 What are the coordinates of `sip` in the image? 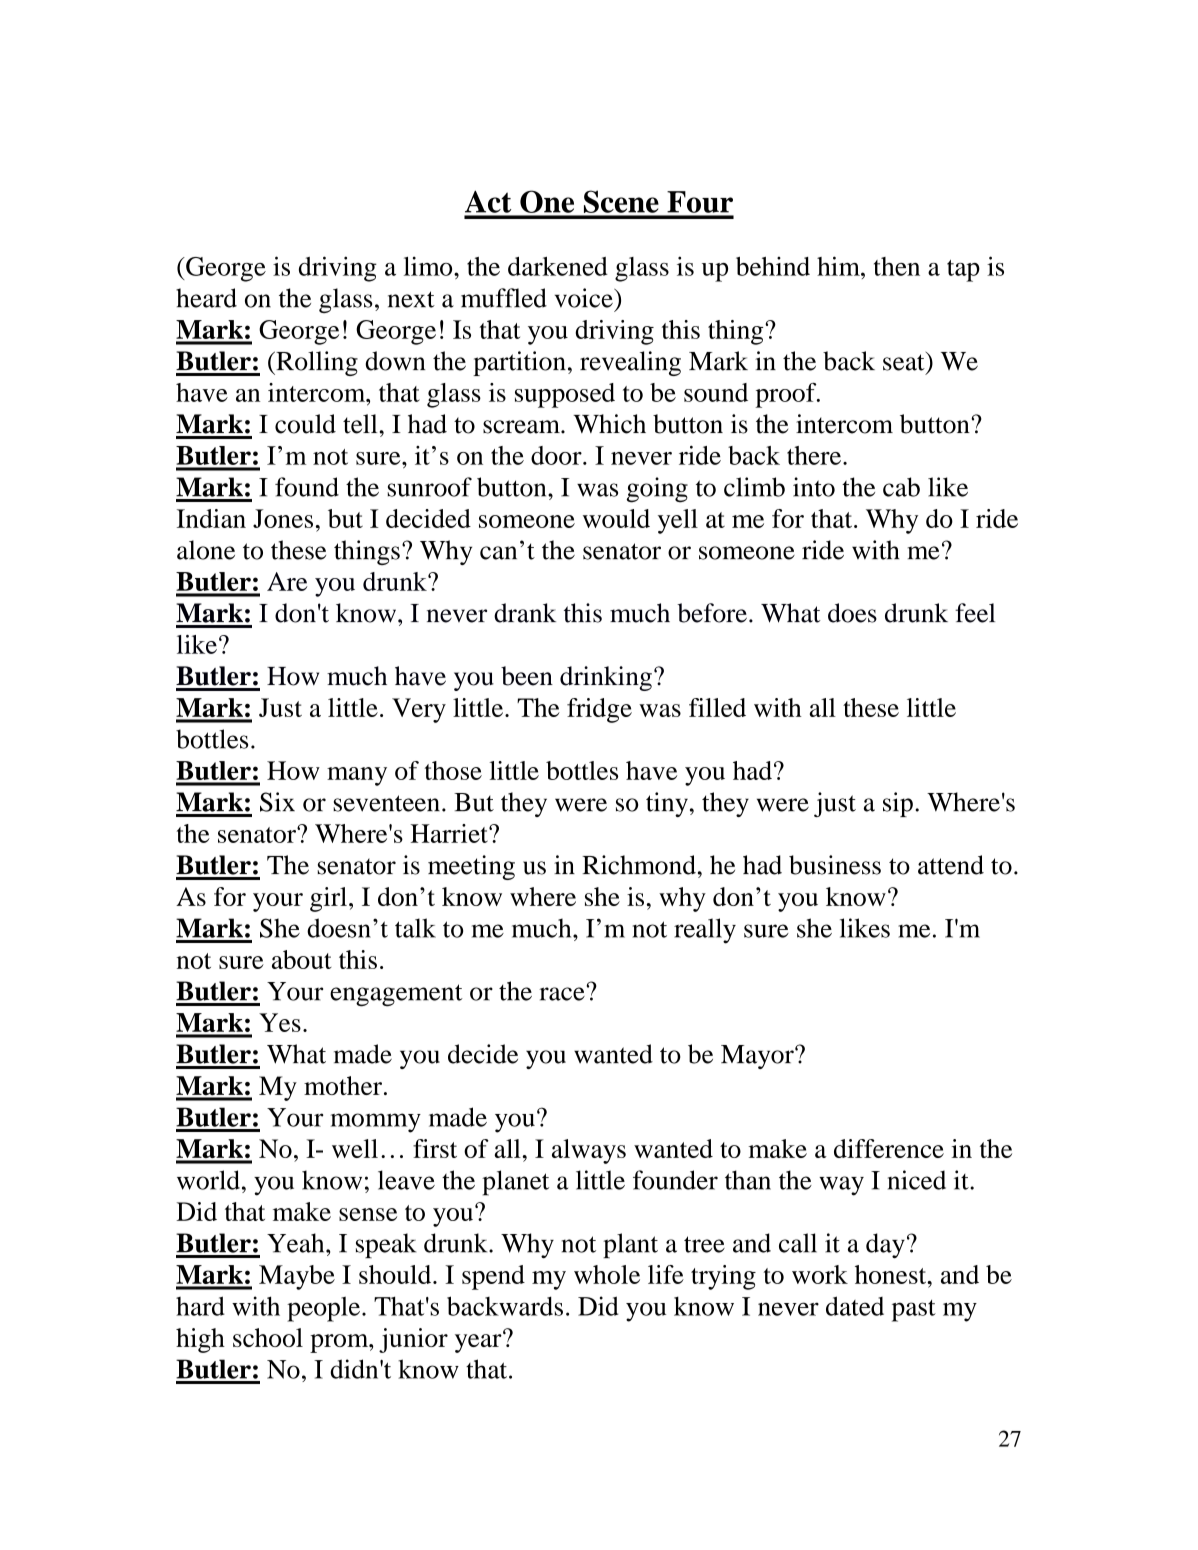 It's located at (898, 804).
